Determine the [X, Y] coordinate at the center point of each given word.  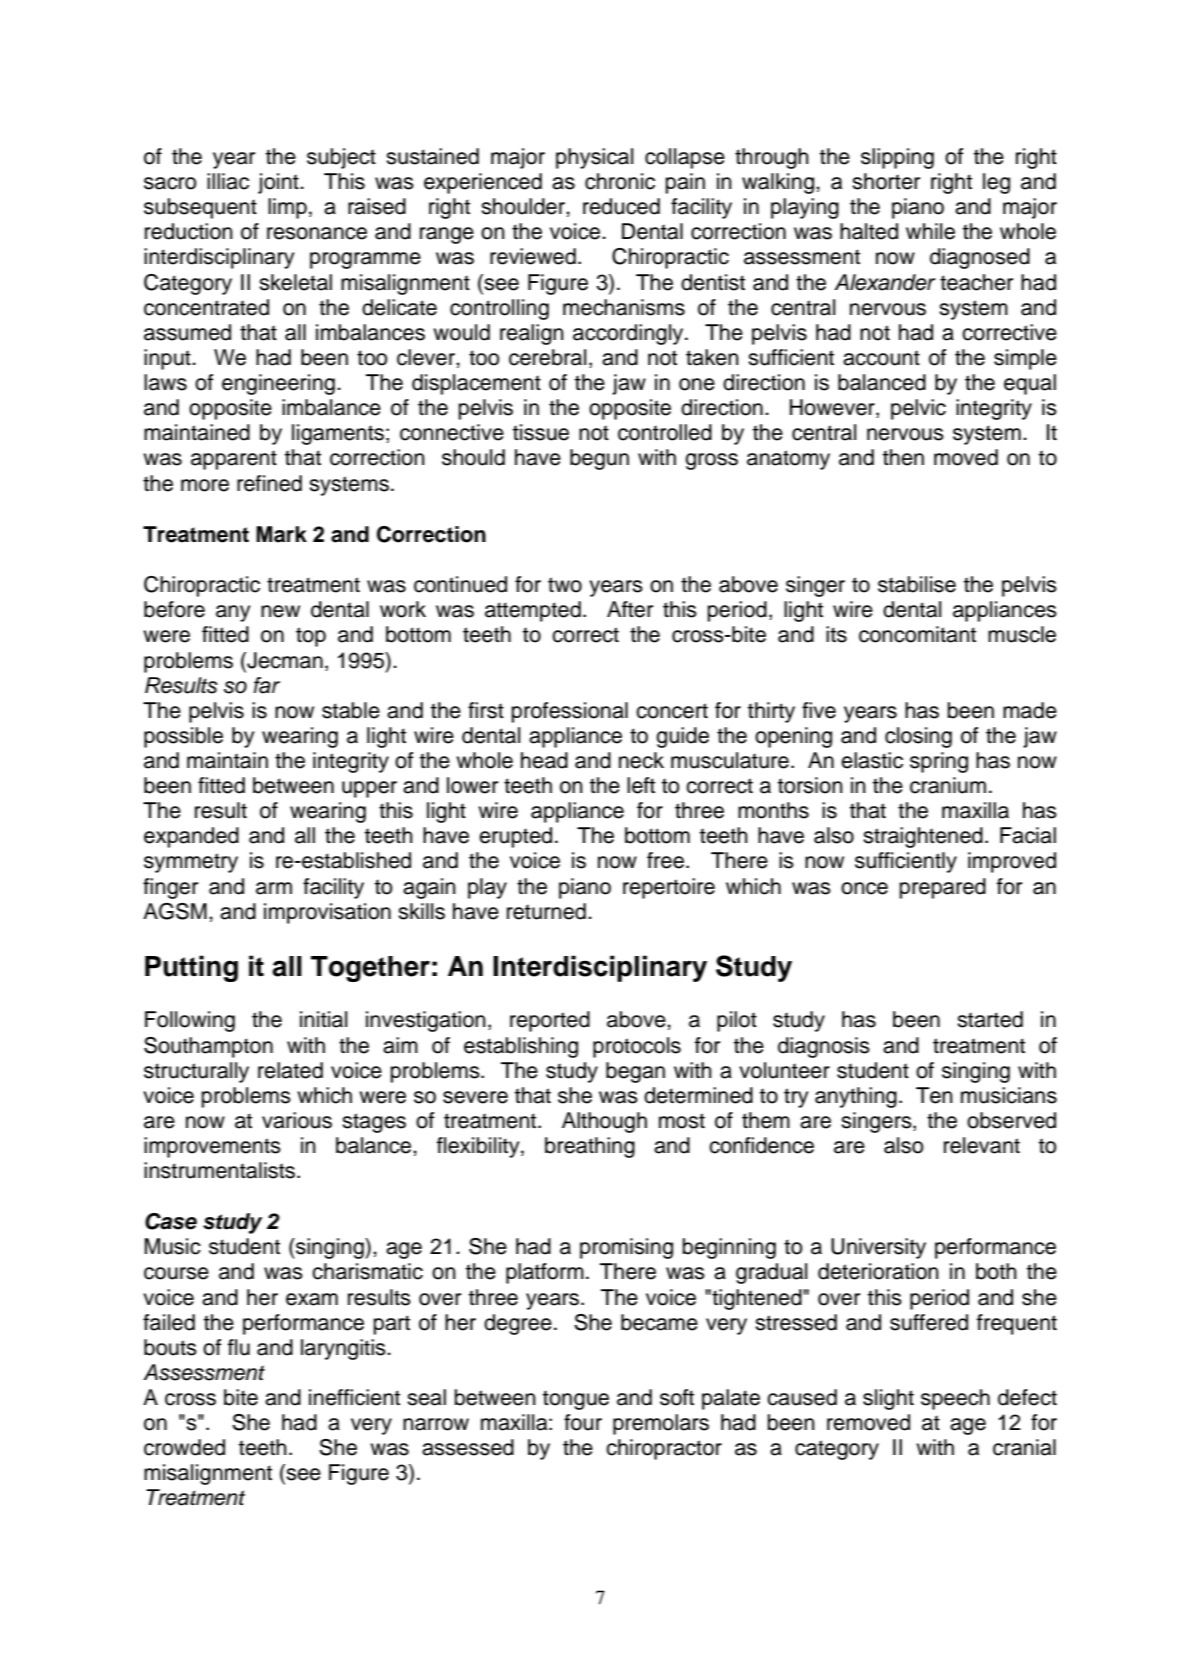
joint [279, 183]
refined [269, 483]
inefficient [354, 1397]
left [641, 785]
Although [604, 1122]
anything [856, 1097]
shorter [886, 181]
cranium [948, 785]
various [297, 1120]
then [903, 457]
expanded [191, 837]
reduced [621, 206]
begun [599, 459]
